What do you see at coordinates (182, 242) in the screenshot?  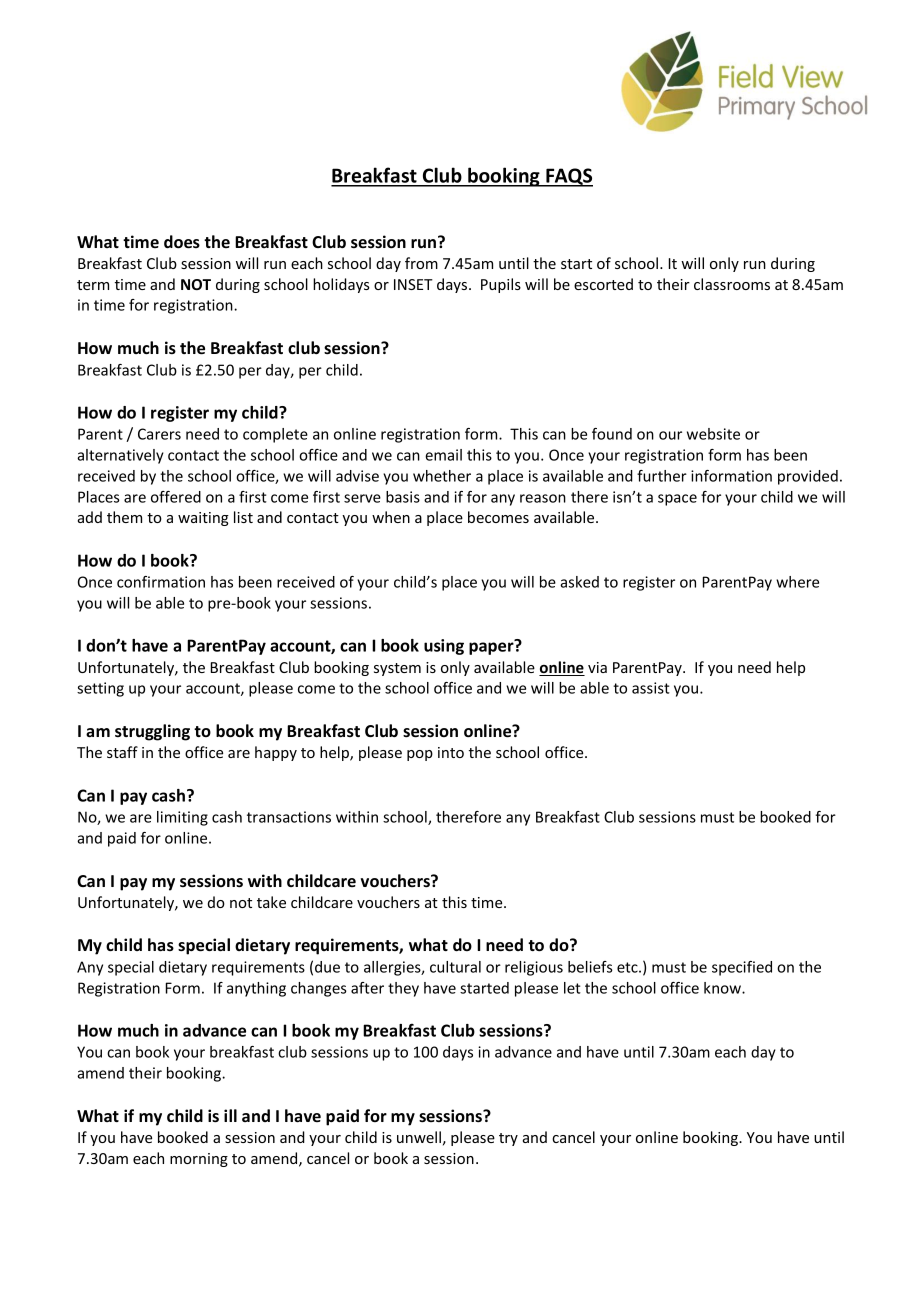 I see `does` at bounding box center [182, 242].
